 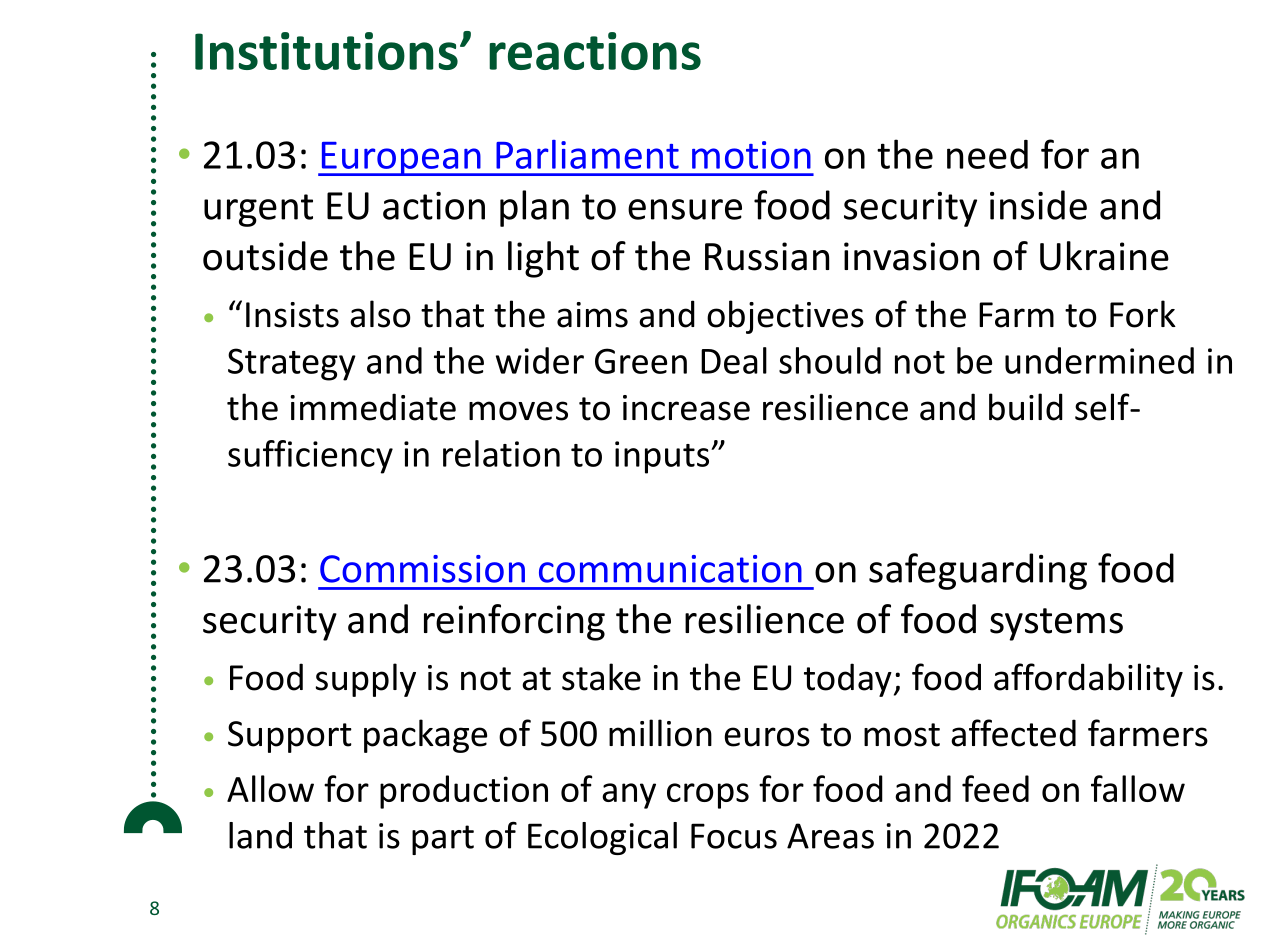 What do you see at coordinates (751, 155) in the image?
I see `motion` at bounding box center [751, 155].
